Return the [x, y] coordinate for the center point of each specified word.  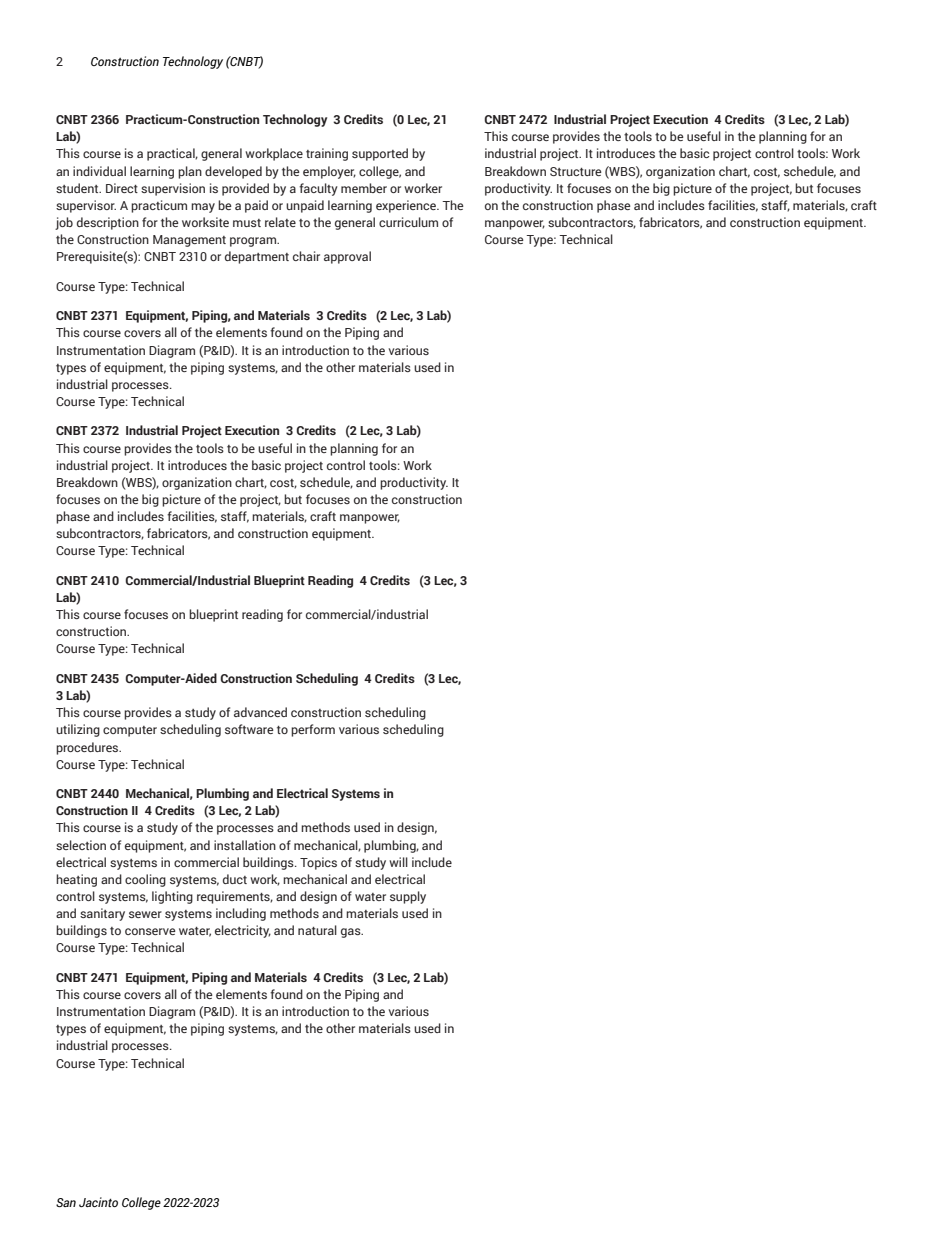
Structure [576, 171]
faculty [318, 189]
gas [352, 933]
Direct [122, 188]
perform [313, 730]
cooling [145, 880]
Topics [318, 863]
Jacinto [98, 1202]
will [398, 862]
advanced [260, 712]
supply [408, 897]
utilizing [78, 730]
